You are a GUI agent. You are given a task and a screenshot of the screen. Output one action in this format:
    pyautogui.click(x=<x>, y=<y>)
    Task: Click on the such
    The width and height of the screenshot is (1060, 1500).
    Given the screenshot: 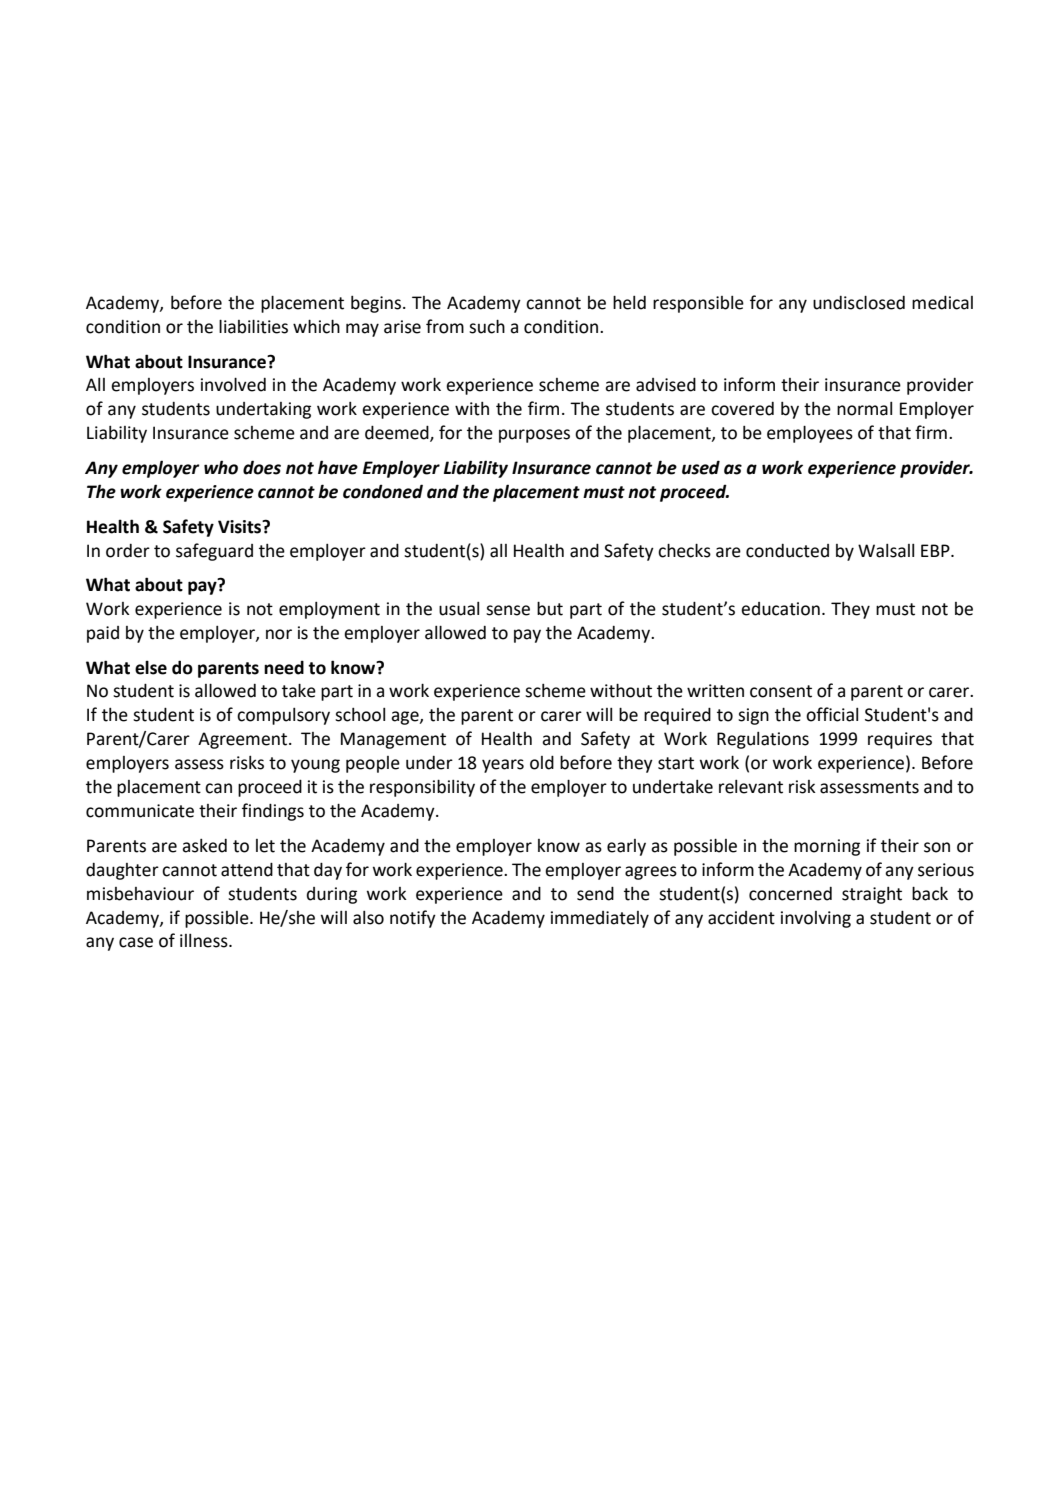 What is the action you would take?
    pyautogui.click(x=487, y=326)
